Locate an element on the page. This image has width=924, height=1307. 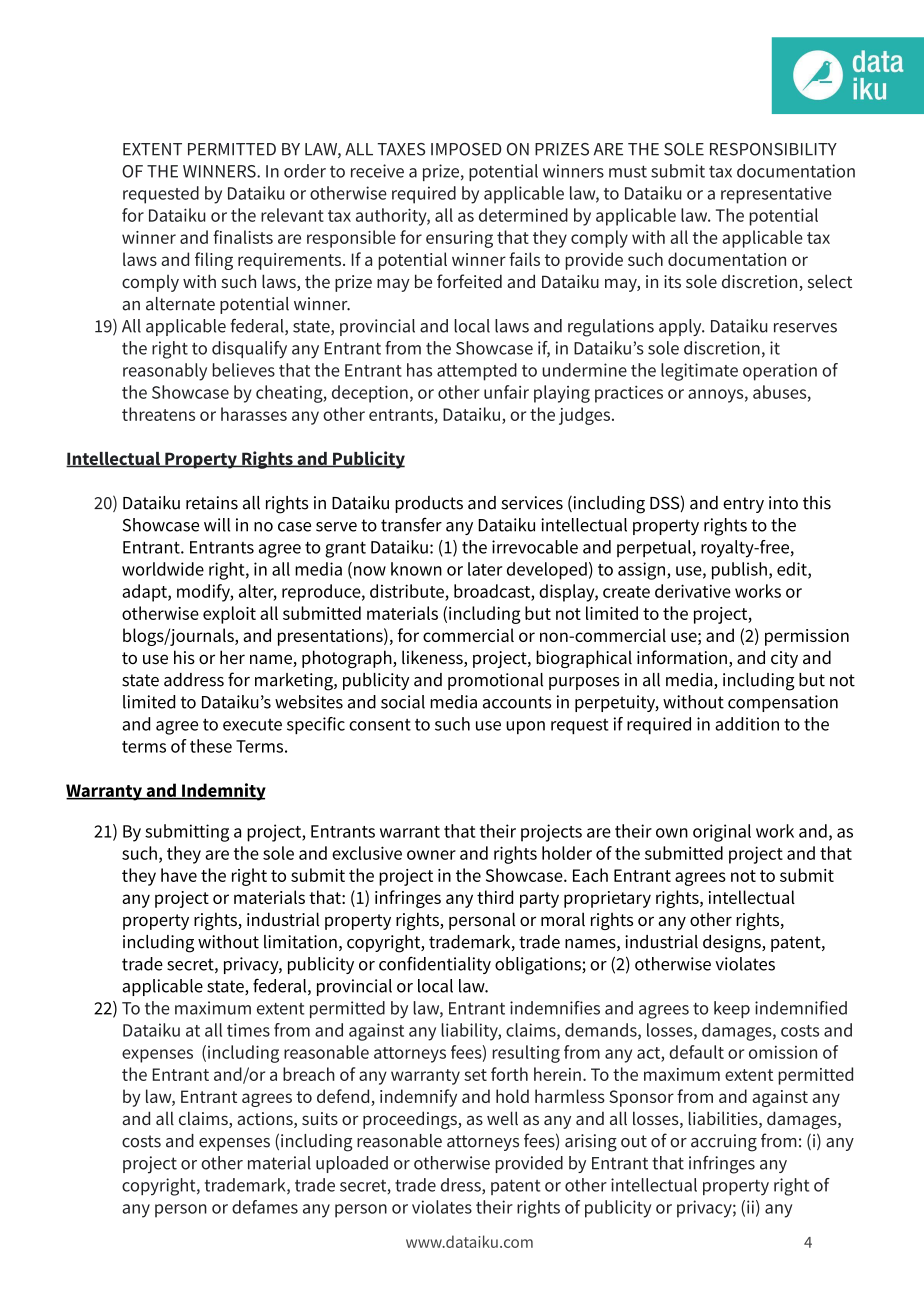
have is located at coordinates (179, 875).
